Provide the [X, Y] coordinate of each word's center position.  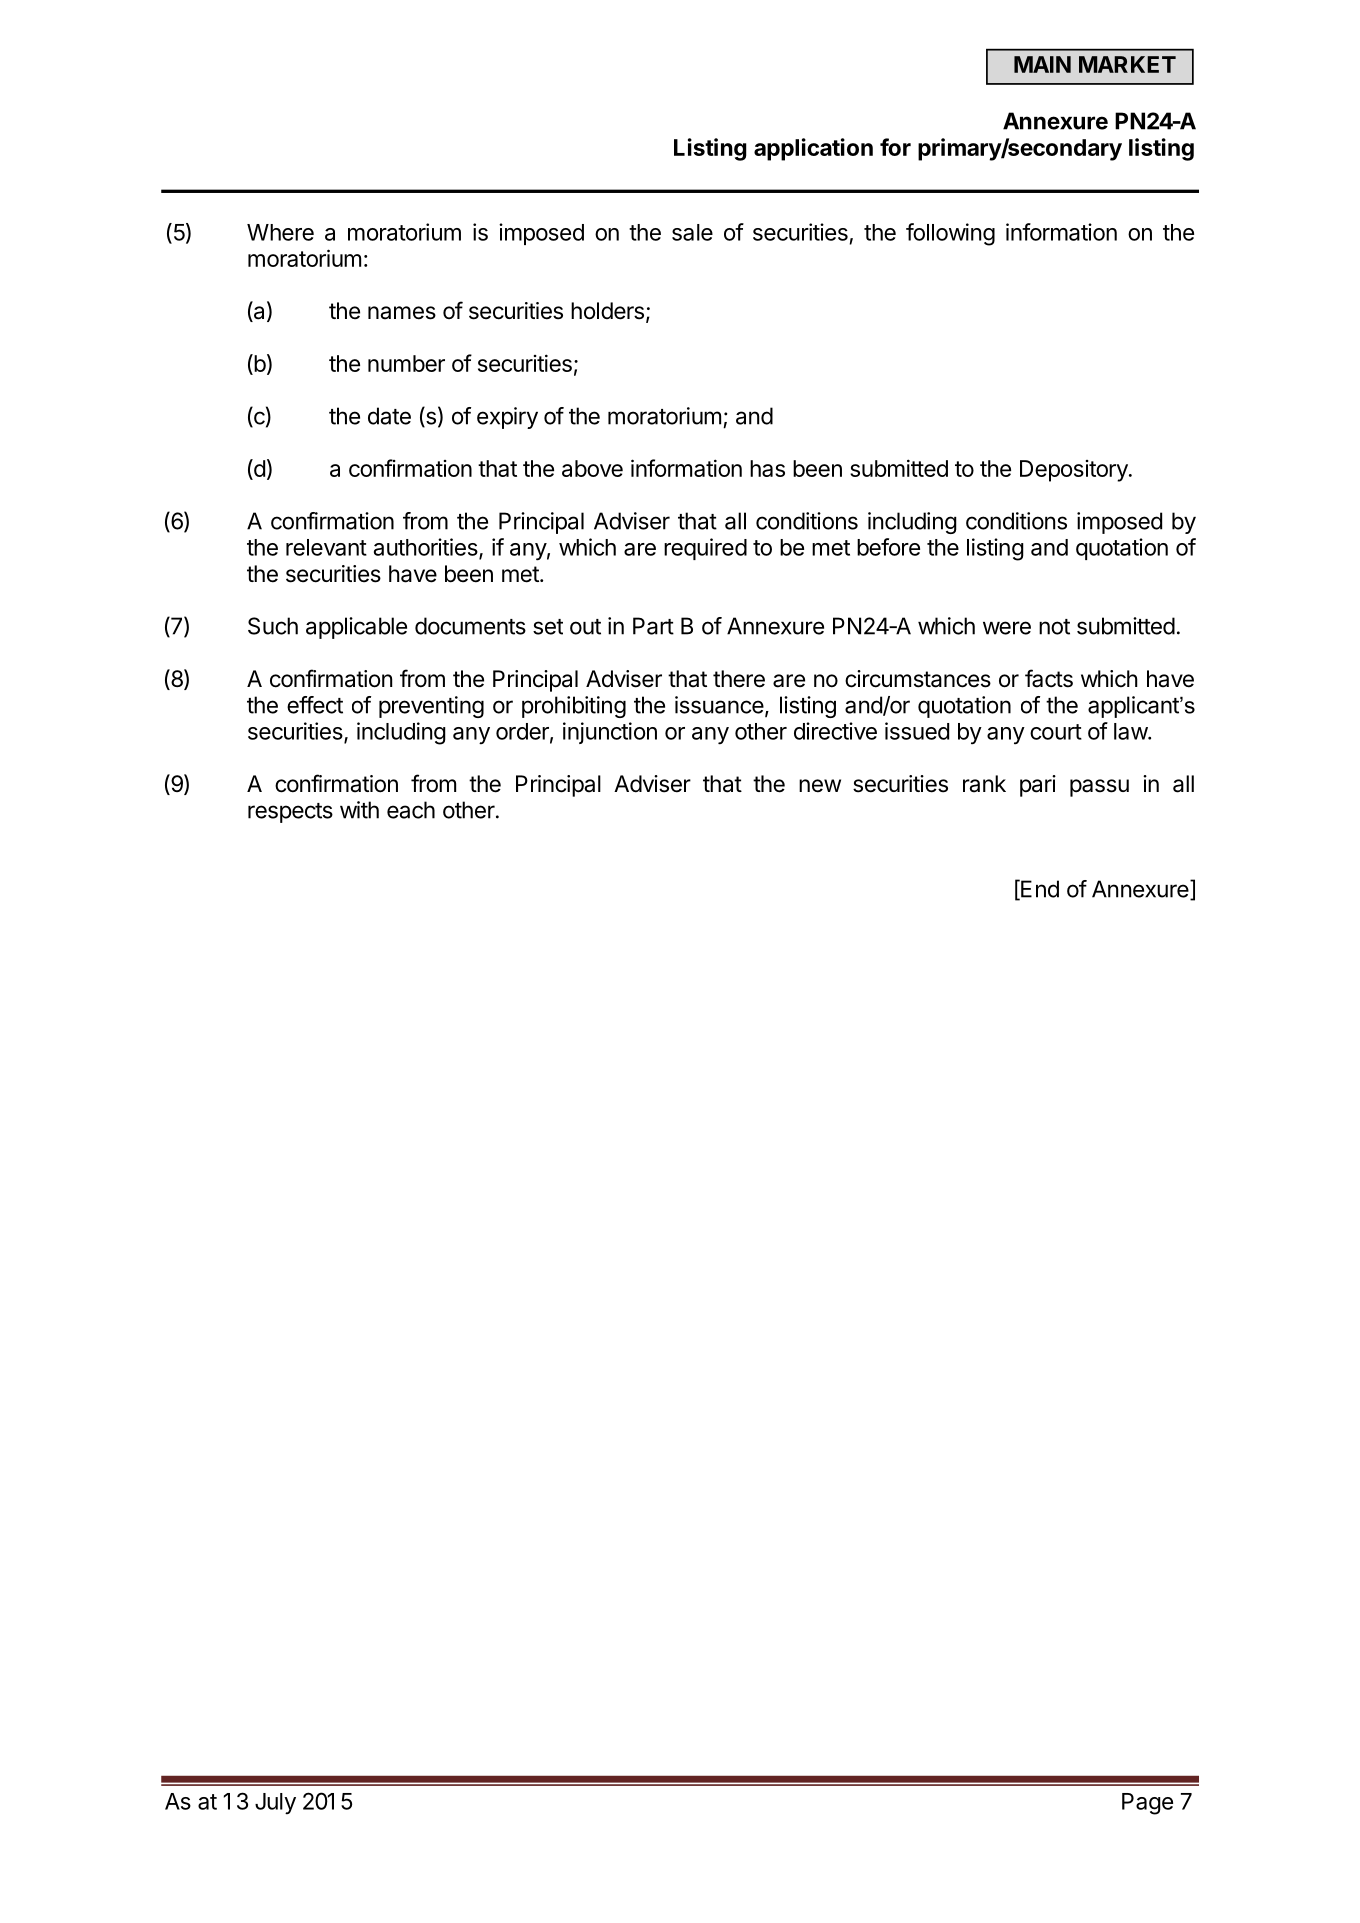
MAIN [1042, 64]
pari [1038, 786]
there [739, 679]
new [820, 786]
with [359, 810]
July [275, 1803]
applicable [356, 628]
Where [280, 232]
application [813, 149]
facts [1049, 678]
